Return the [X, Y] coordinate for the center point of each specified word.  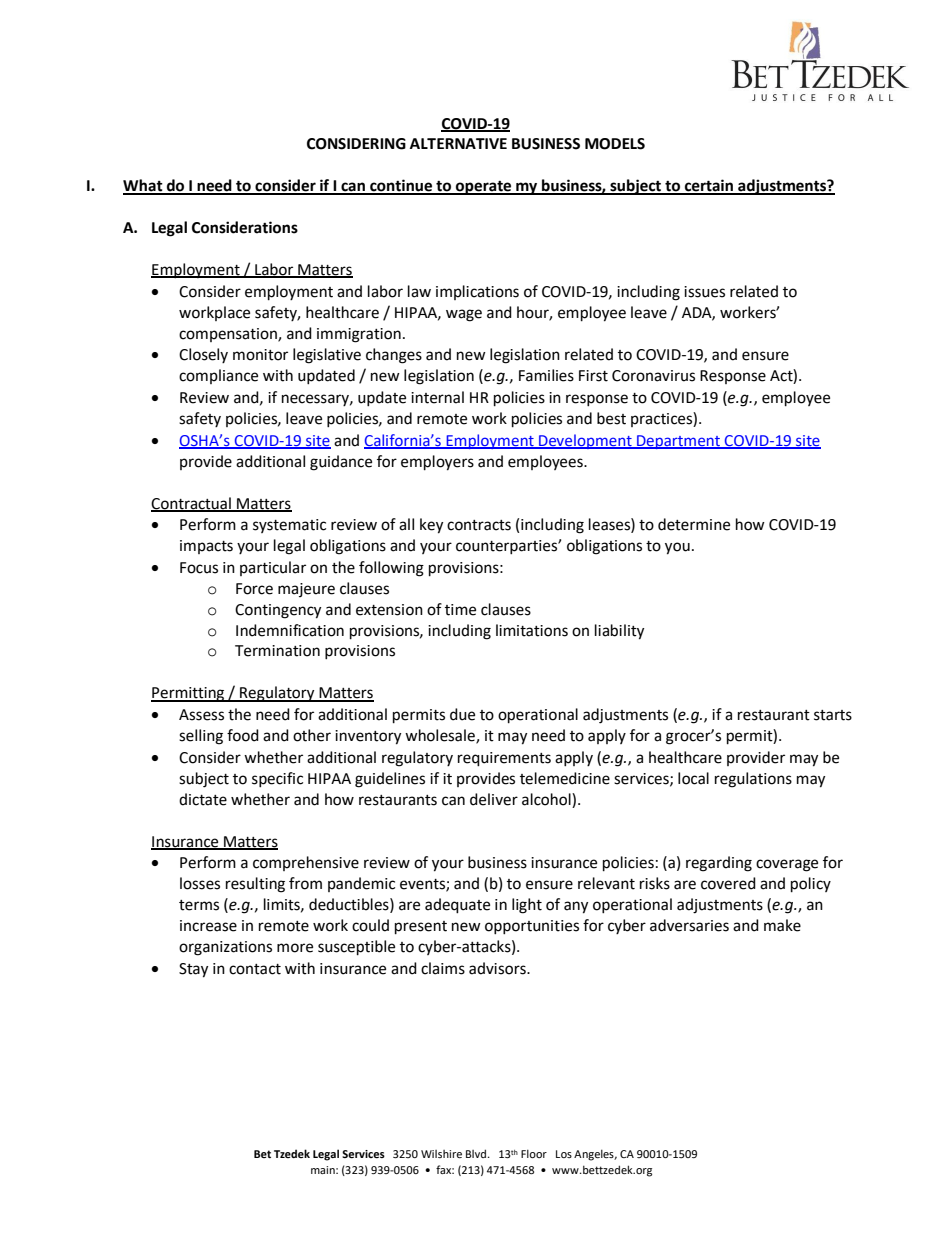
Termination [277, 651]
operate [483, 188]
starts [833, 715]
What [144, 186]
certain [709, 186]
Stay [193, 970]
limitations [532, 630]
